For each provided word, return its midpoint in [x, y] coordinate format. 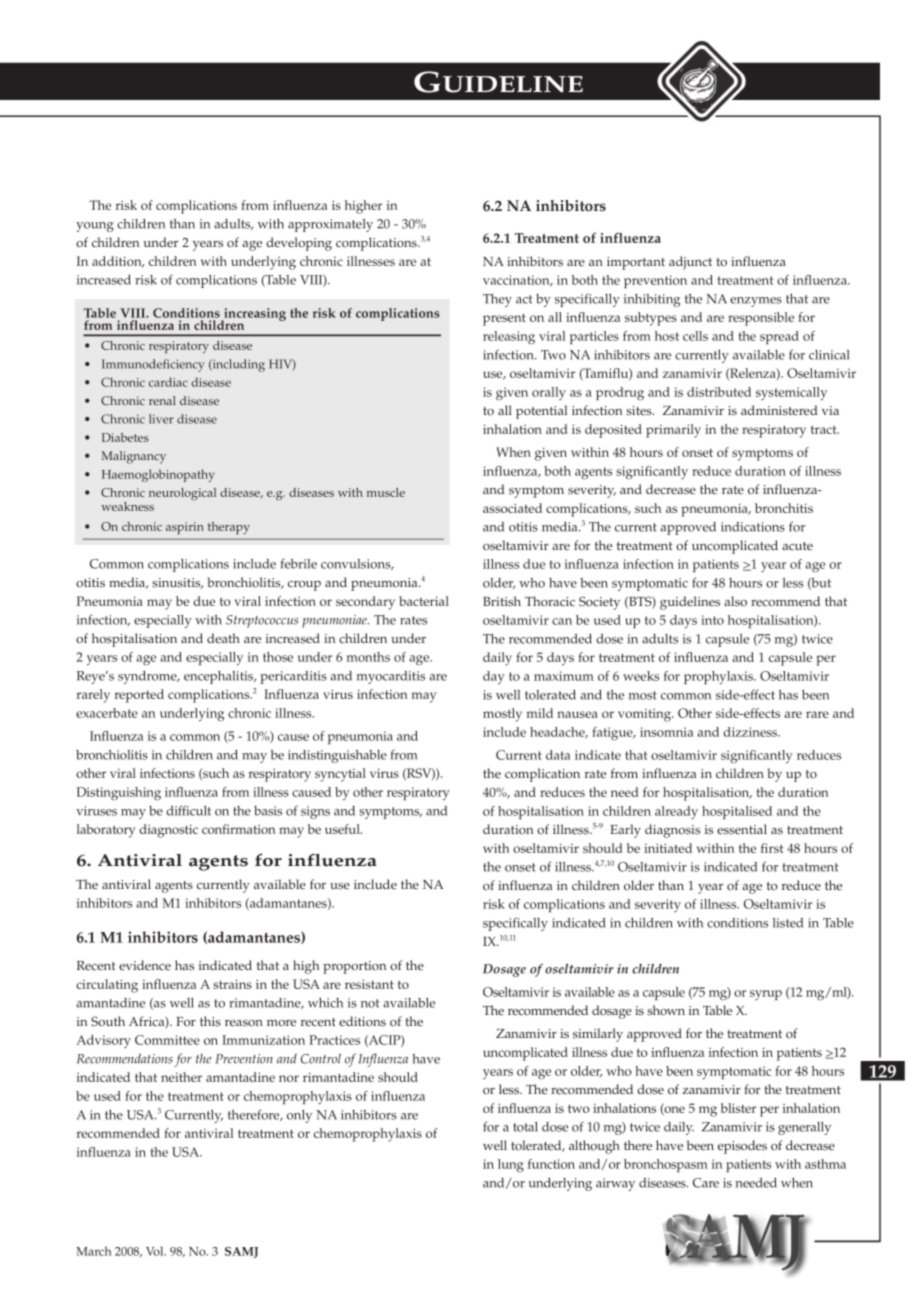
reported [139, 696]
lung [511, 1166]
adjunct [690, 263]
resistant [369, 984]
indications [753, 527]
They [497, 300]
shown [666, 1010]
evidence [145, 965]
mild [539, 713]
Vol [156, 1251]
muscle [386, 492]
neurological [182, 494]
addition [118, 262]
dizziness [751, 732]
